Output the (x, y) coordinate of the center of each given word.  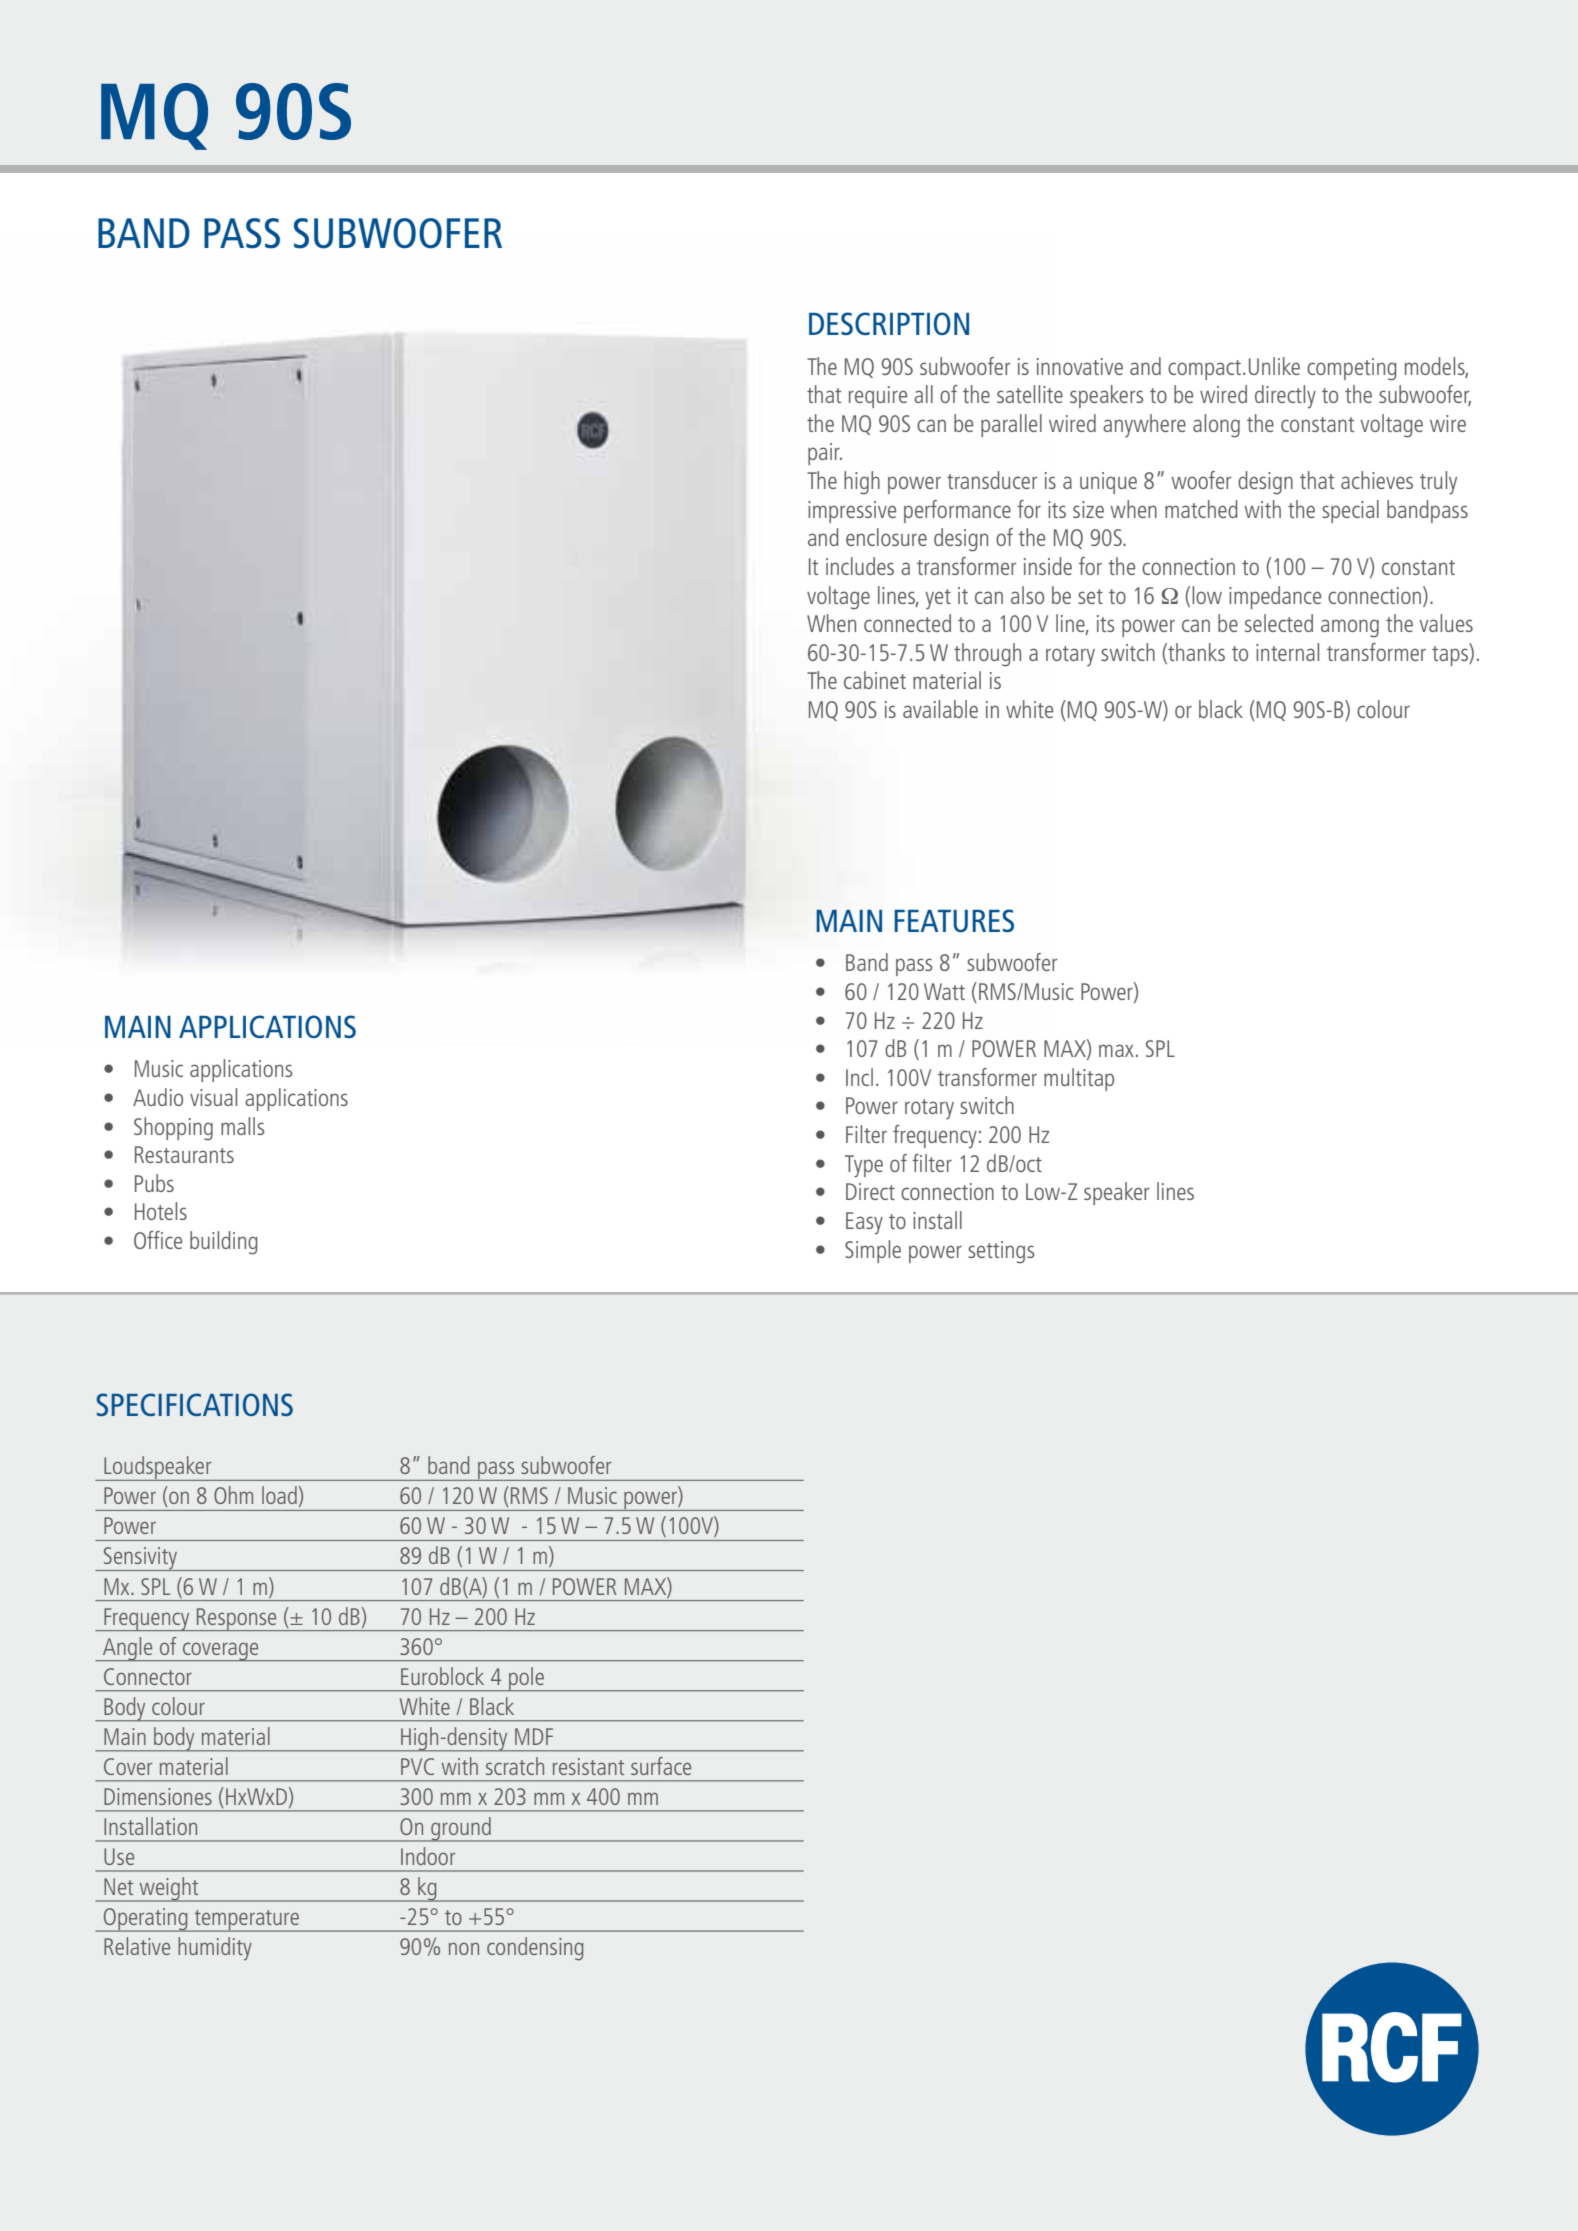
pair (825, 454)
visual (213, 1097)
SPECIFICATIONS (194, 1404)
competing (1352, 369)
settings (1001, 1252)
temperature (247, 1921)
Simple (873, 1251)
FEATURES (954, 920)
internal (1287, 652)
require (878, 397)
